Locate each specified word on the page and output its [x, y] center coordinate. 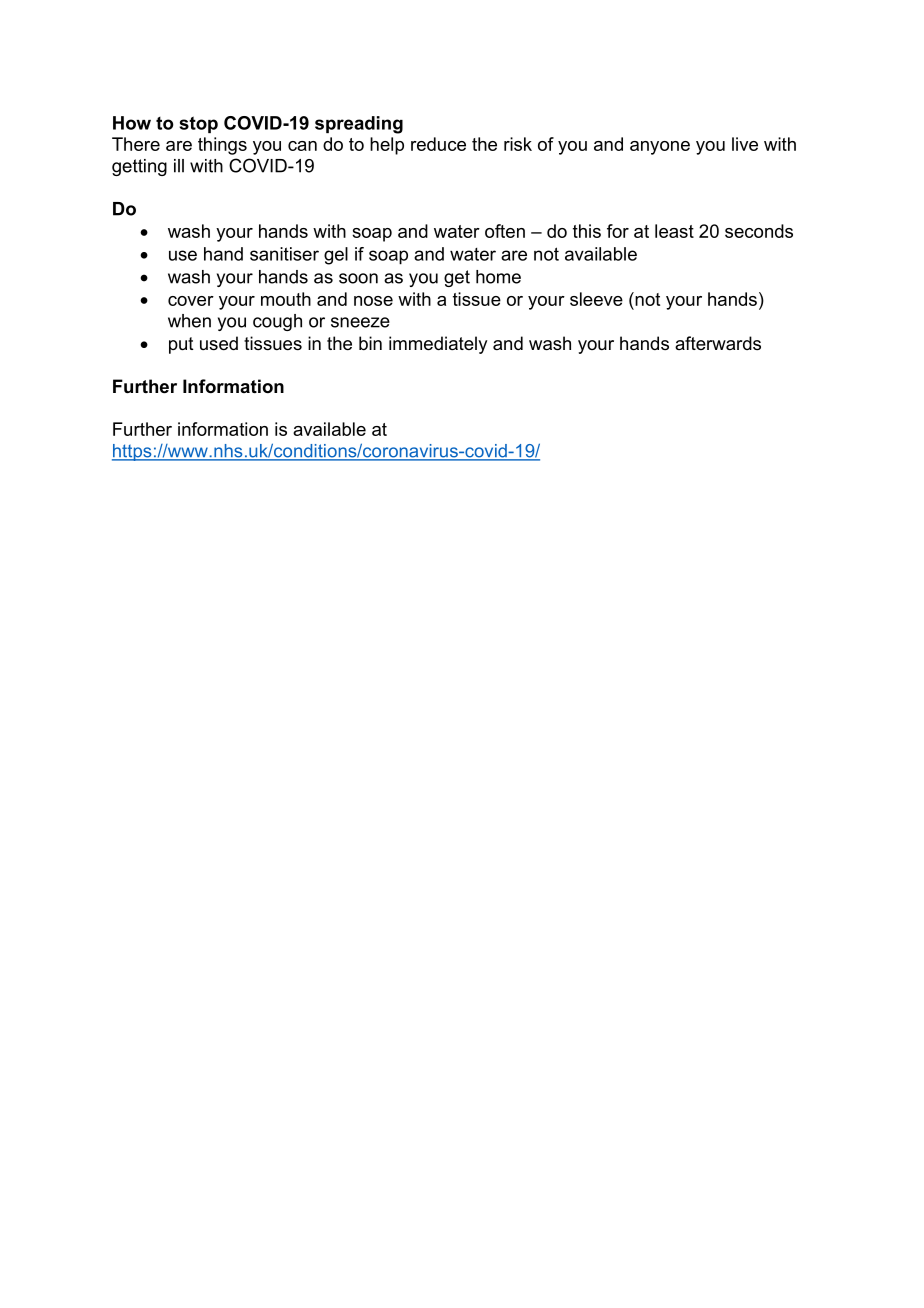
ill [179, 166]
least [674, 231]
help [387, 146]
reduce [438, 144]
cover [191, 301]
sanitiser [284, 254]
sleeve [596, 299]
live [745, 144]
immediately [438, 345]
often [505, 231]
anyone [660, 148]
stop [198, 124]
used [219, 343]
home [498, 277]
